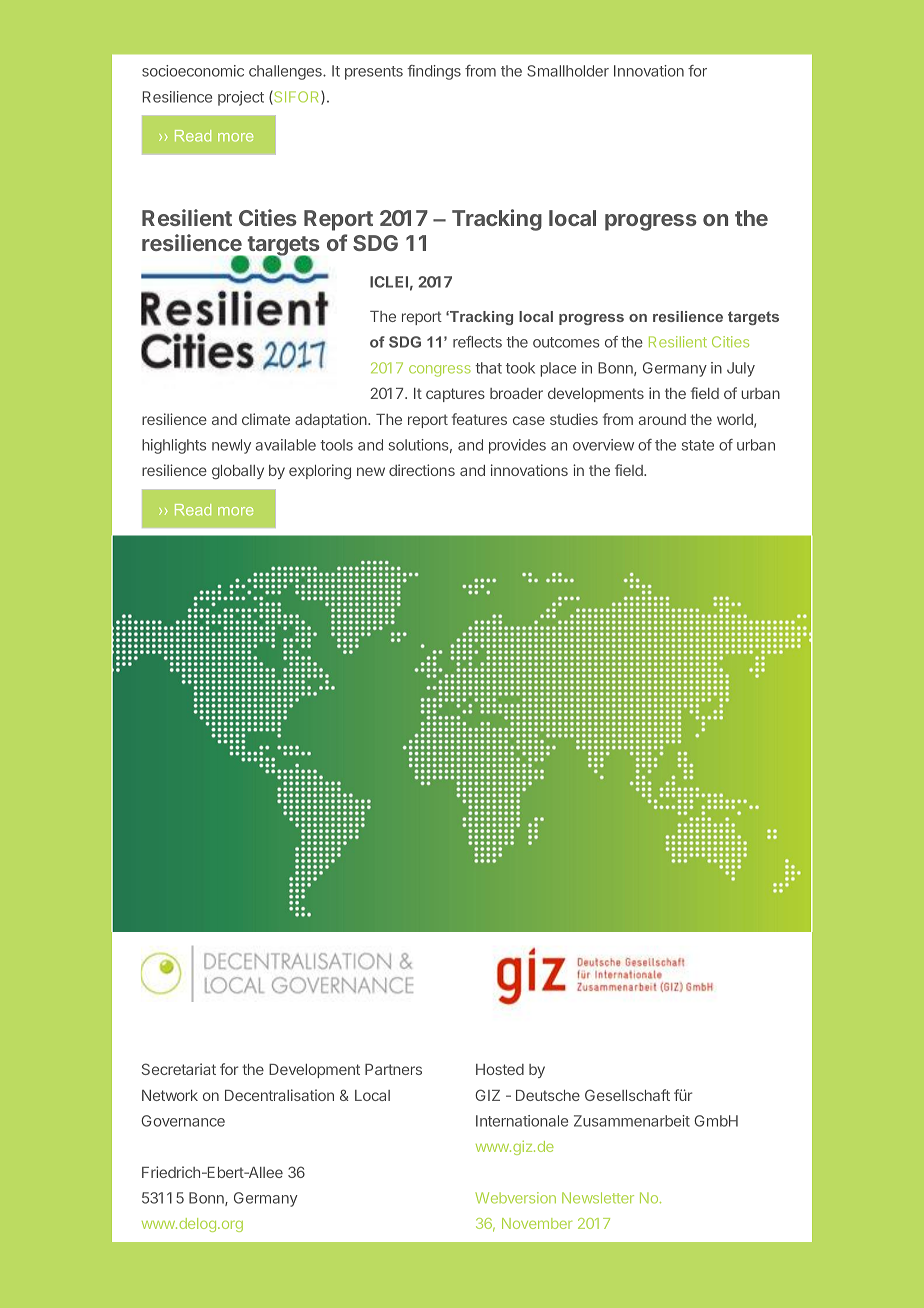  I want to click on directions, so click(422, 470).
